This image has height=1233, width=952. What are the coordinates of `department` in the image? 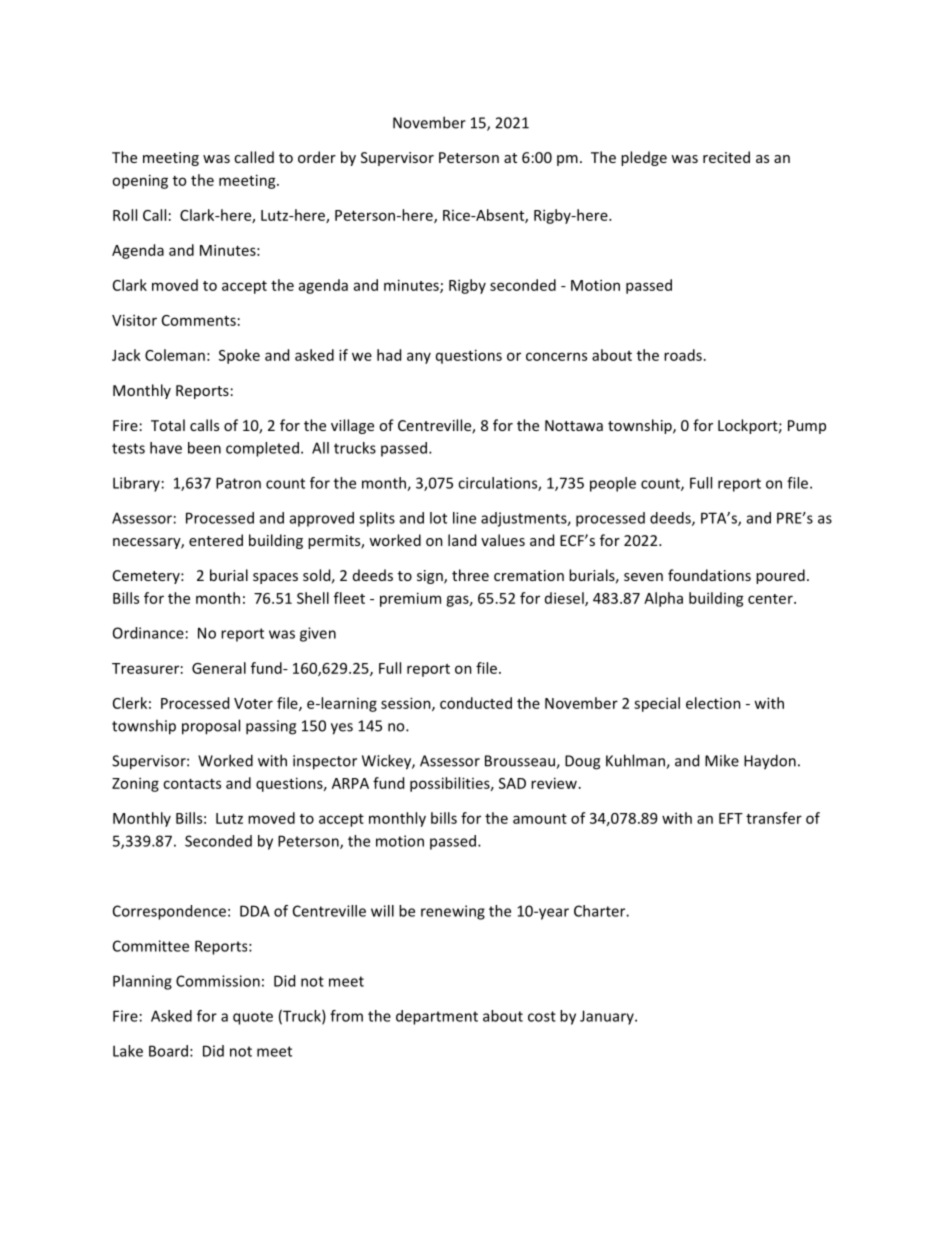 It's located at (437, 1017).
